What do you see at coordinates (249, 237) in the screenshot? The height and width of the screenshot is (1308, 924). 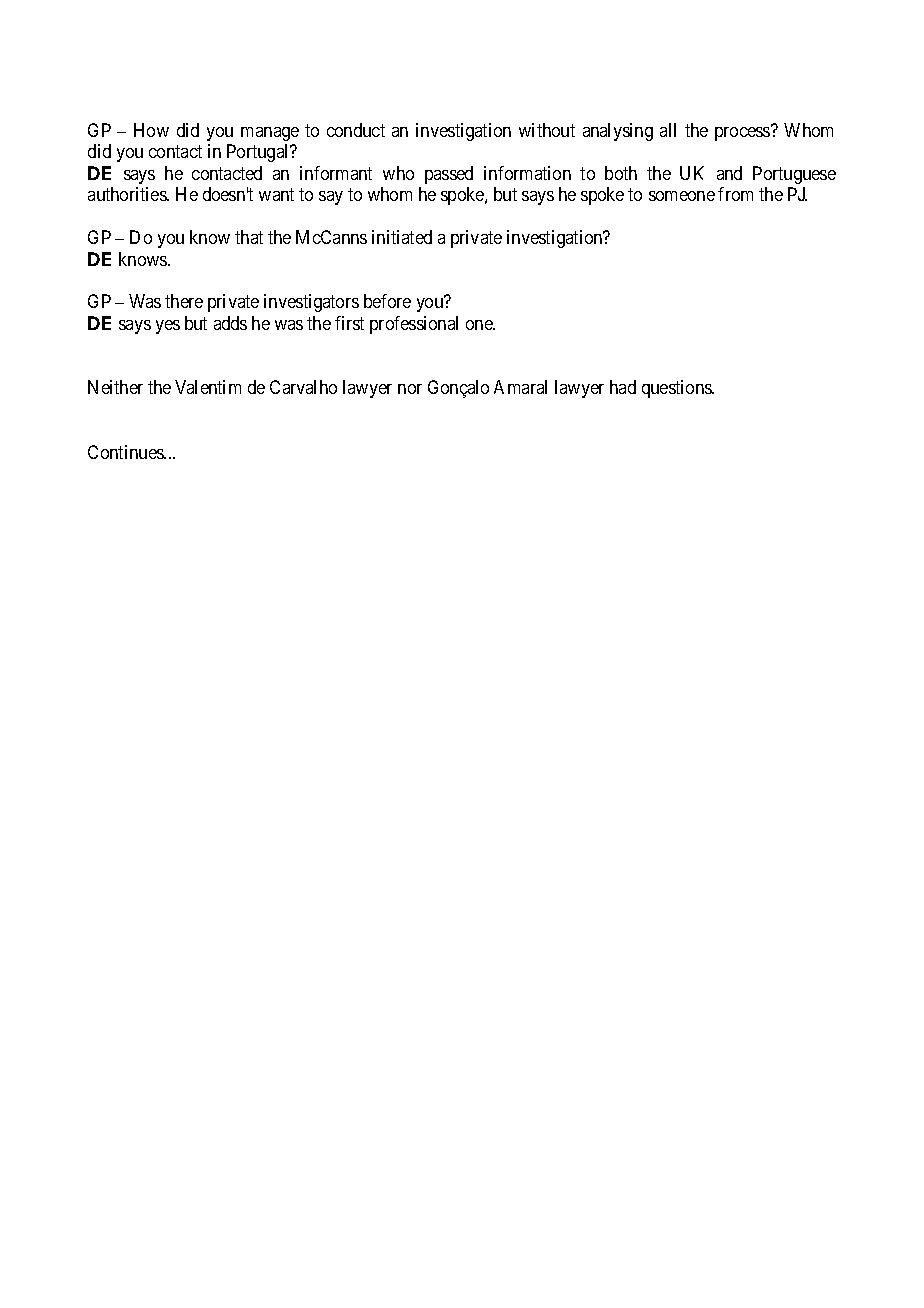 I see `that` at bounding box center [249, 237].
